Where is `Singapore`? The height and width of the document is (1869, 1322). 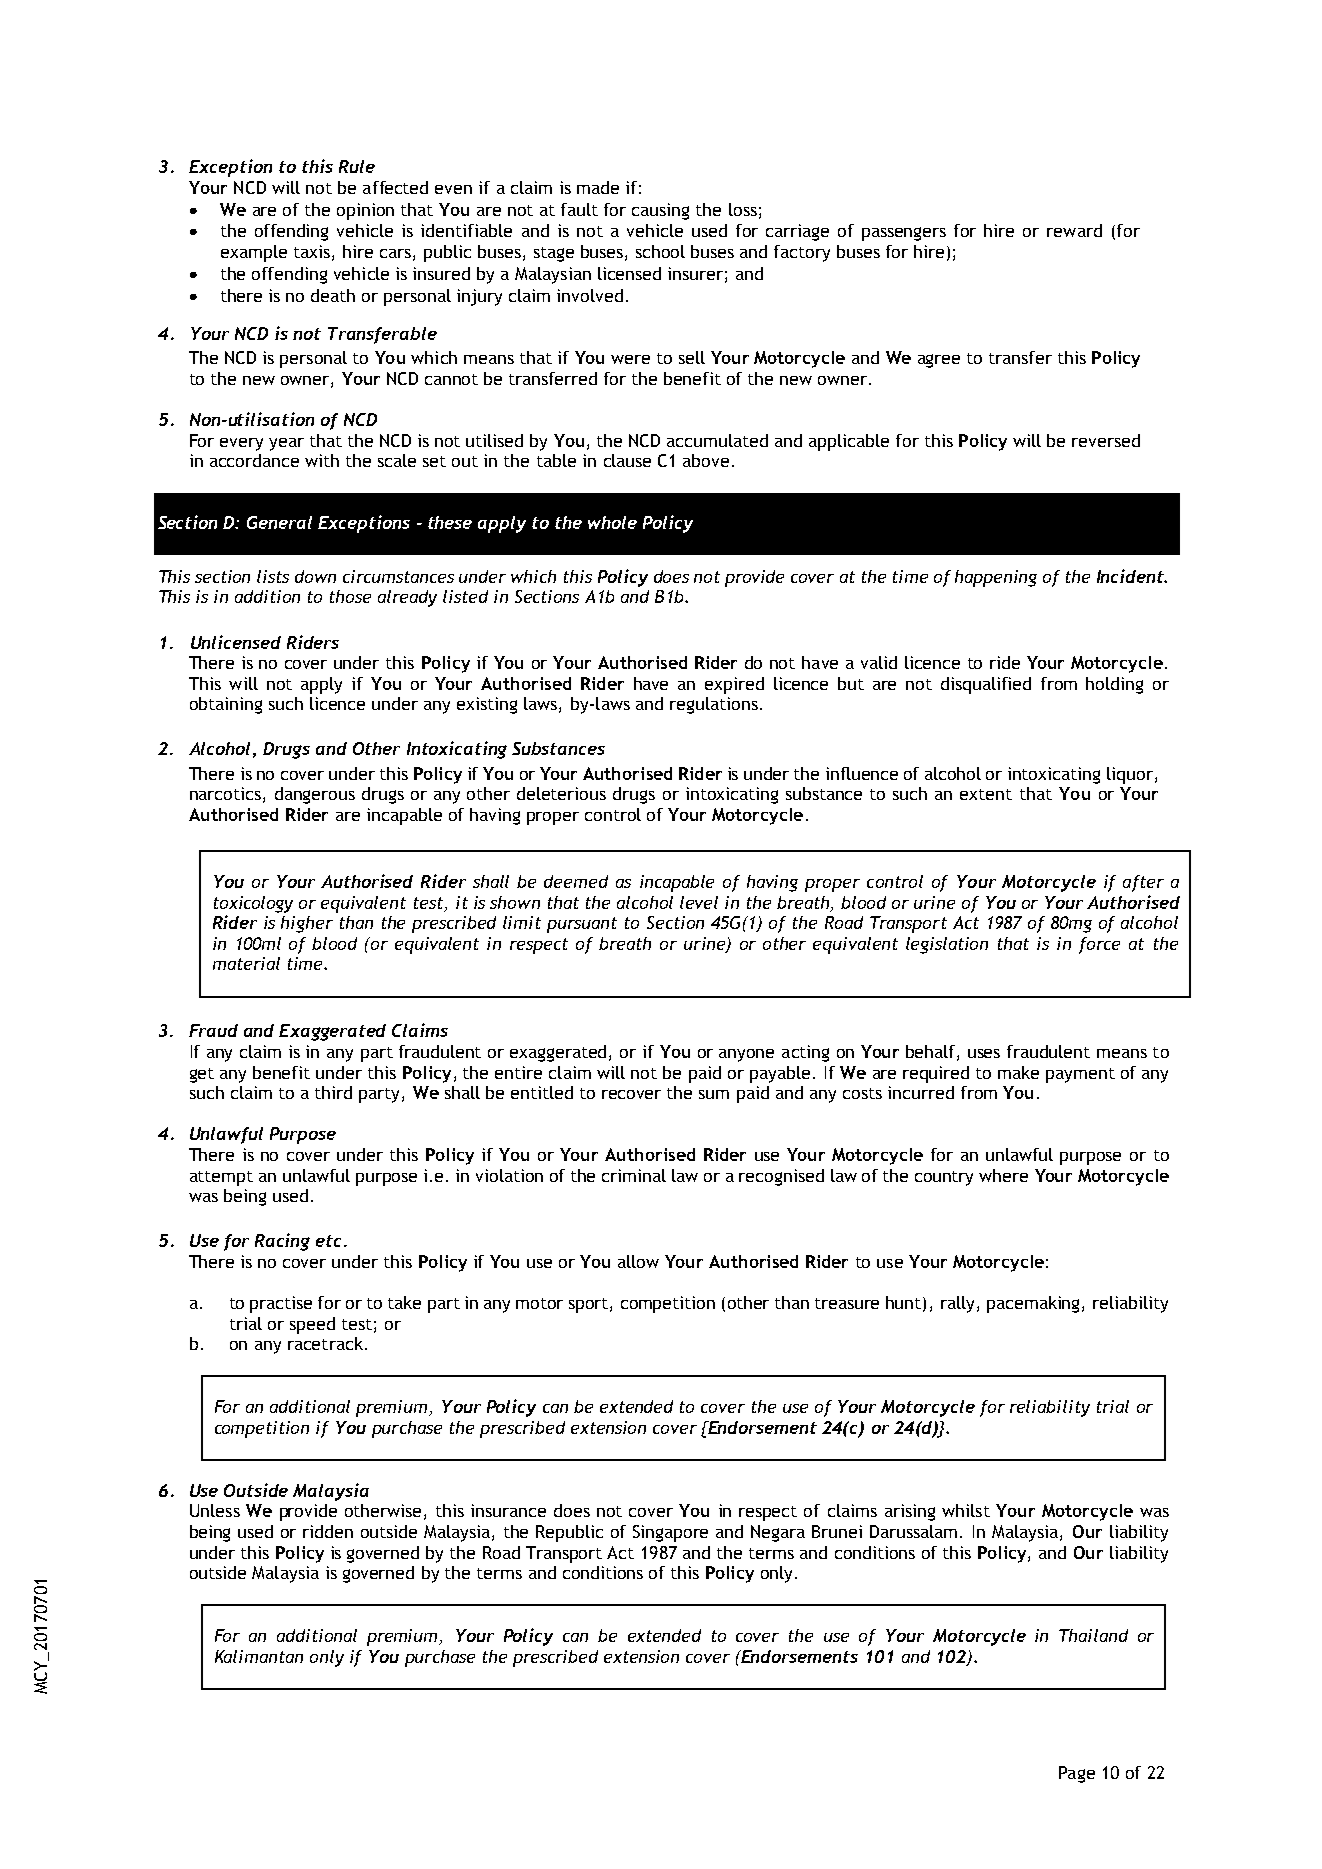 Singapore is located at coordinates (670, 1533).
